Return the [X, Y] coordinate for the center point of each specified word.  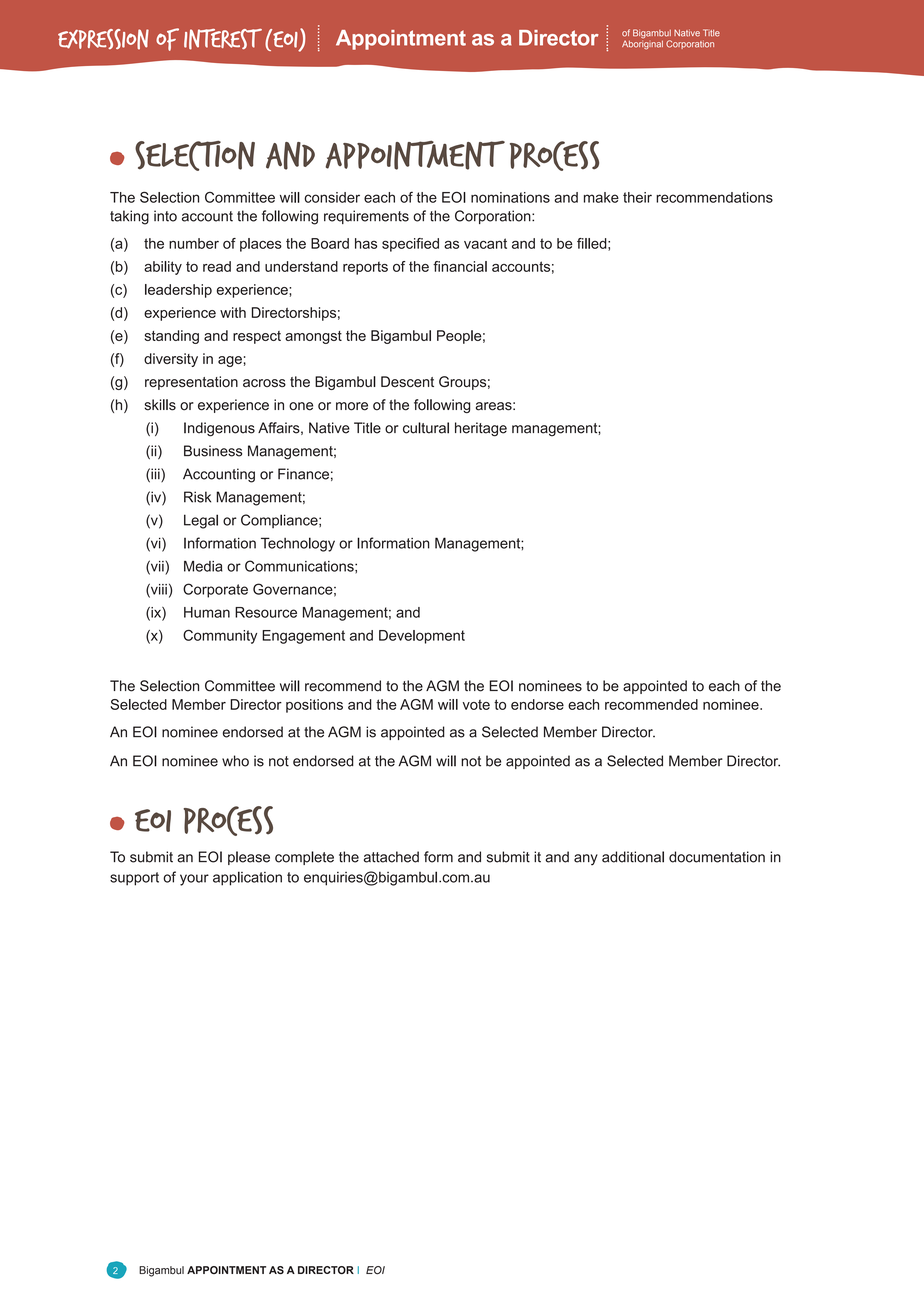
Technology [298, 544]
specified [410, 245]
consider [332, 197]
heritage [481, 429]
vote [476, 704]
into [165, 216]
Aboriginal [642, 44]
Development [422, 637]
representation [191, 383]
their [637, 197]
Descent [407, 381]
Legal [201, 521]
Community [220, 637]
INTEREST [223, 39]
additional [633, 857]
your [194, 880]
